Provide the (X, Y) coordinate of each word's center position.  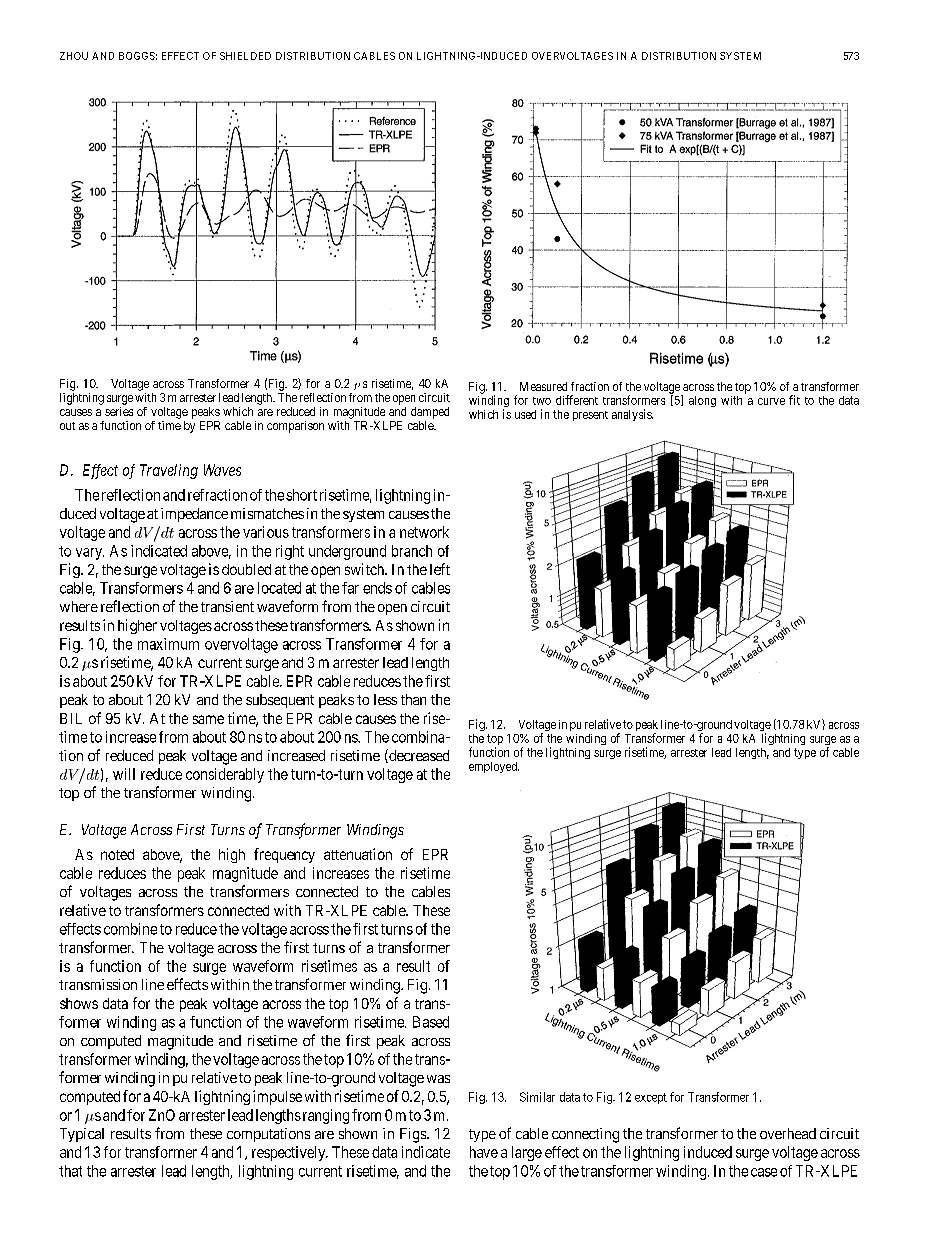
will (124, 774)
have (484, 1152)
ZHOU (74, 56)
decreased (418, 756)
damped (430, 413)
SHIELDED (245, 56)
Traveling (169, 471)
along (702, 401)
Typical (82, 1135)
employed (494, 767)
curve (771, 401)
